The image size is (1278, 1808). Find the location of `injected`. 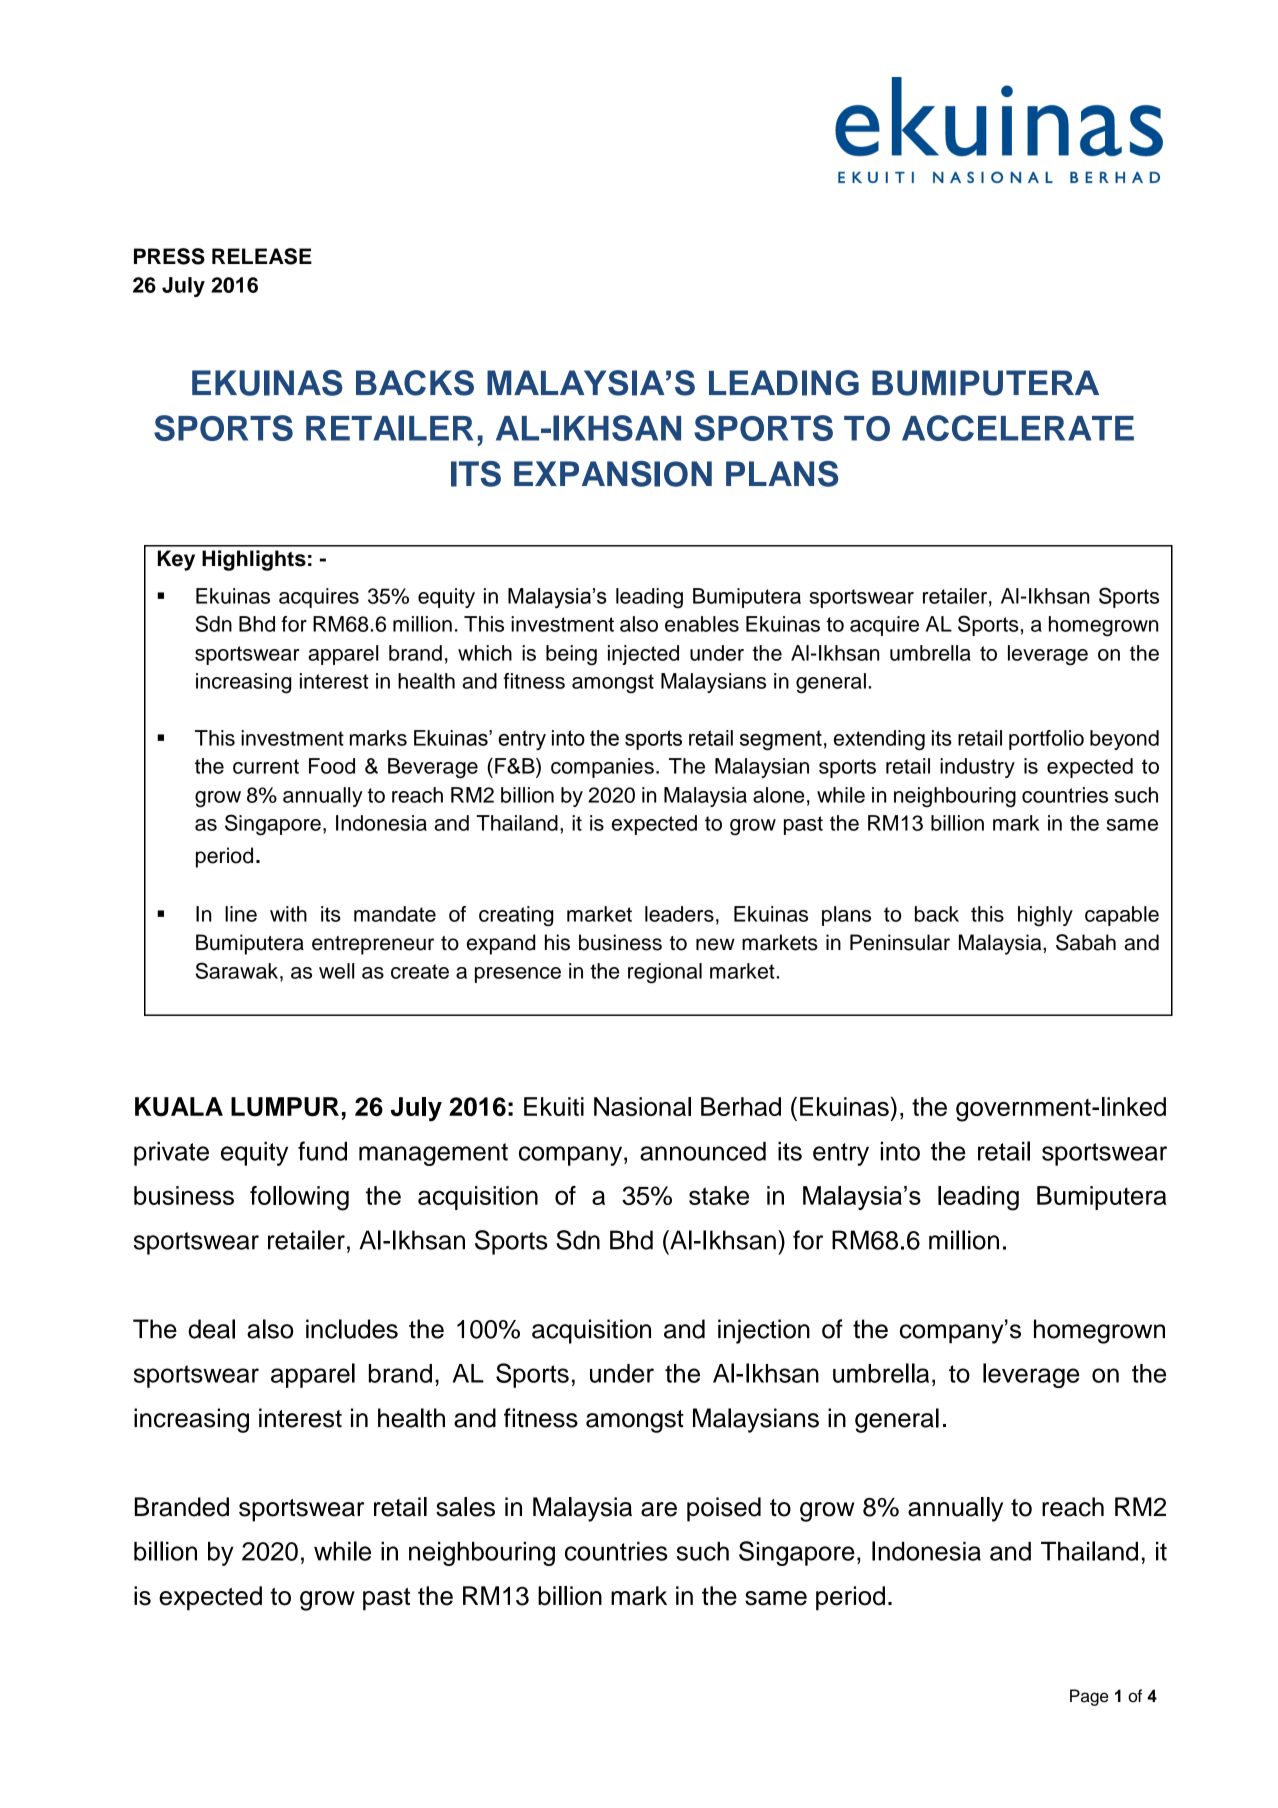

injected is located at coordinates (643, 655).
